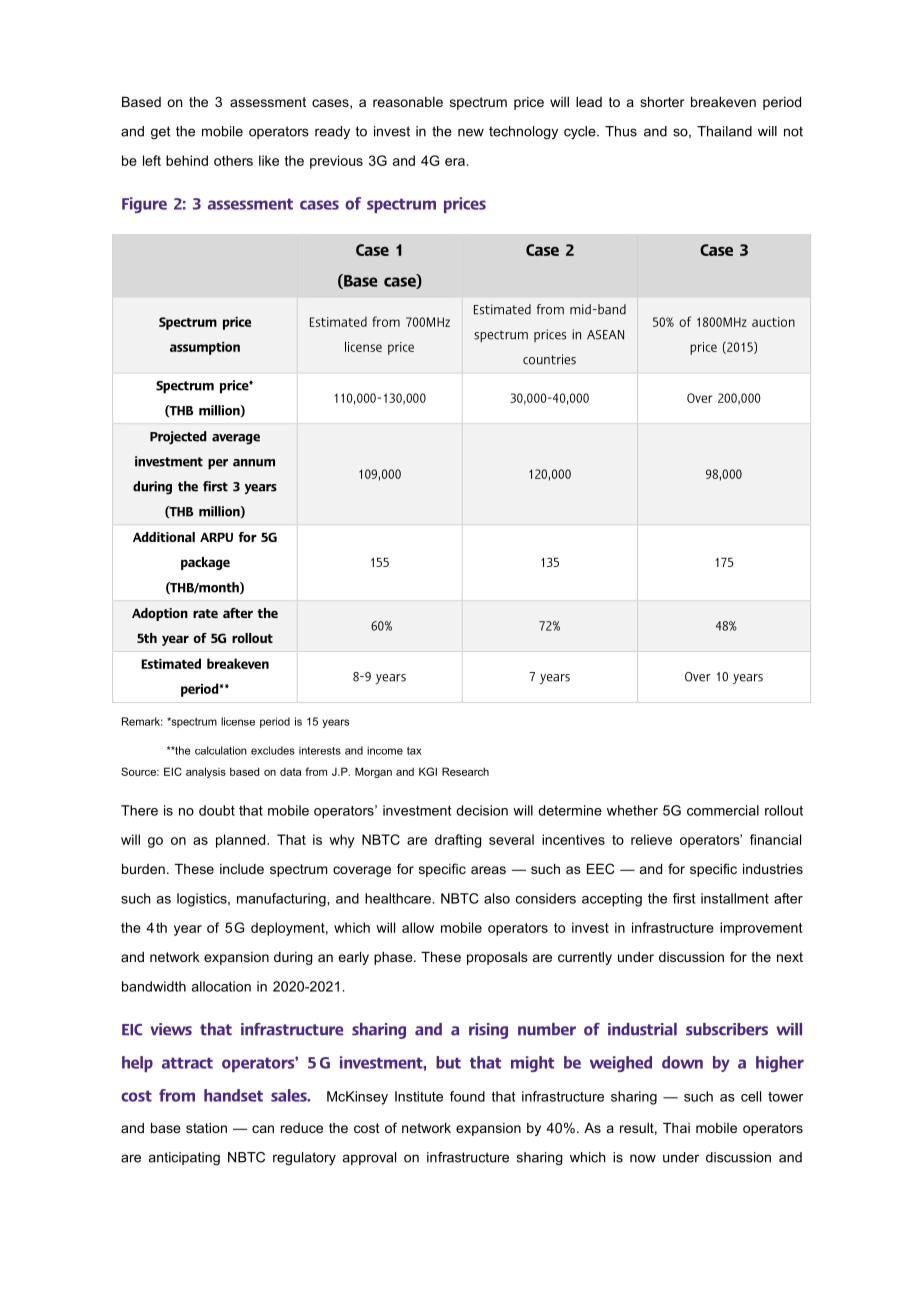  I want to click on found, so click(467, 1096).
